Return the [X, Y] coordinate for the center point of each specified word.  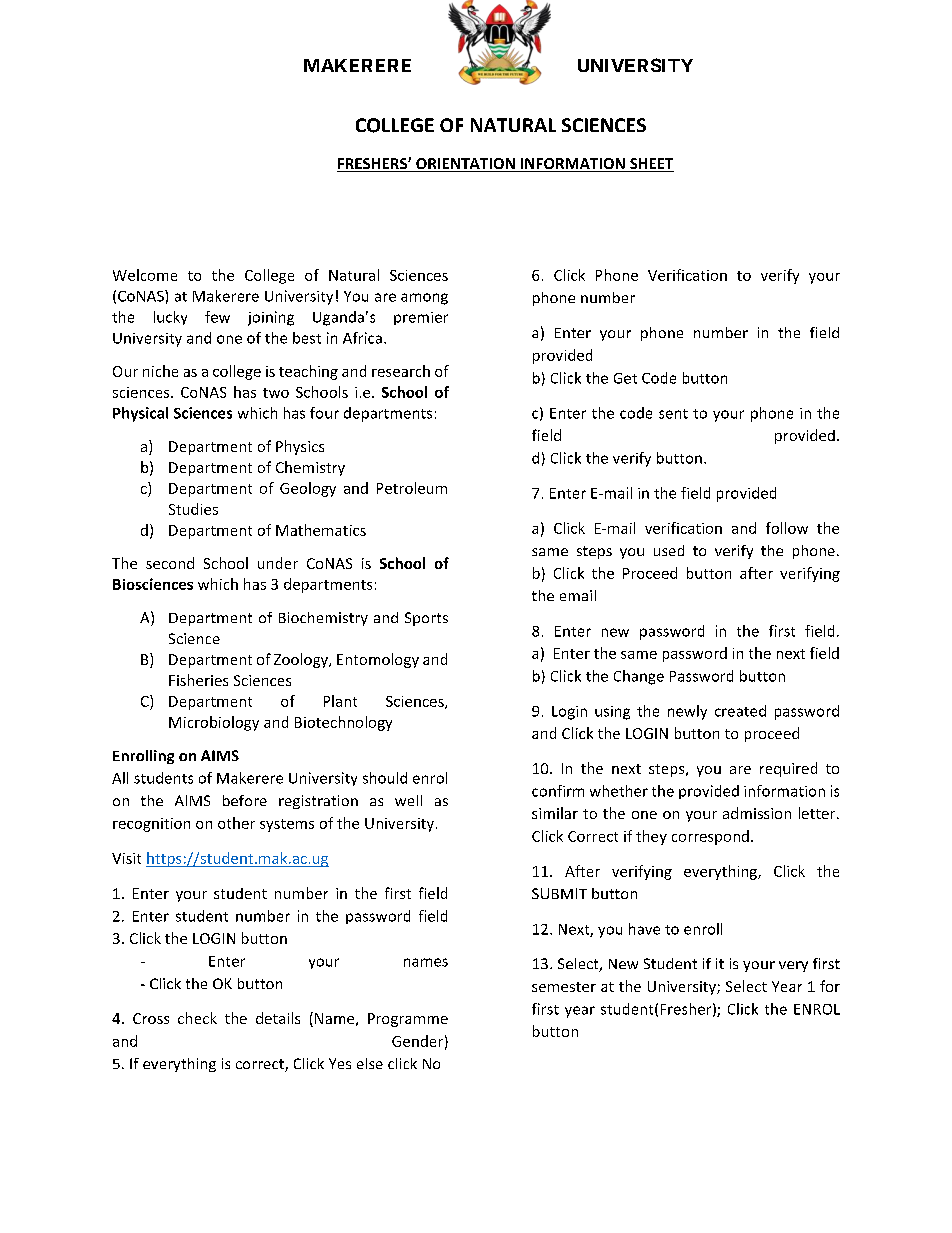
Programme [408, 1020]
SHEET [651, 165]
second [170, 563]
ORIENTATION [465, 165]
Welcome [145, 275]
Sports [426, 619]
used [669, 550]
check [197, 1018]
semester [564, 987]
